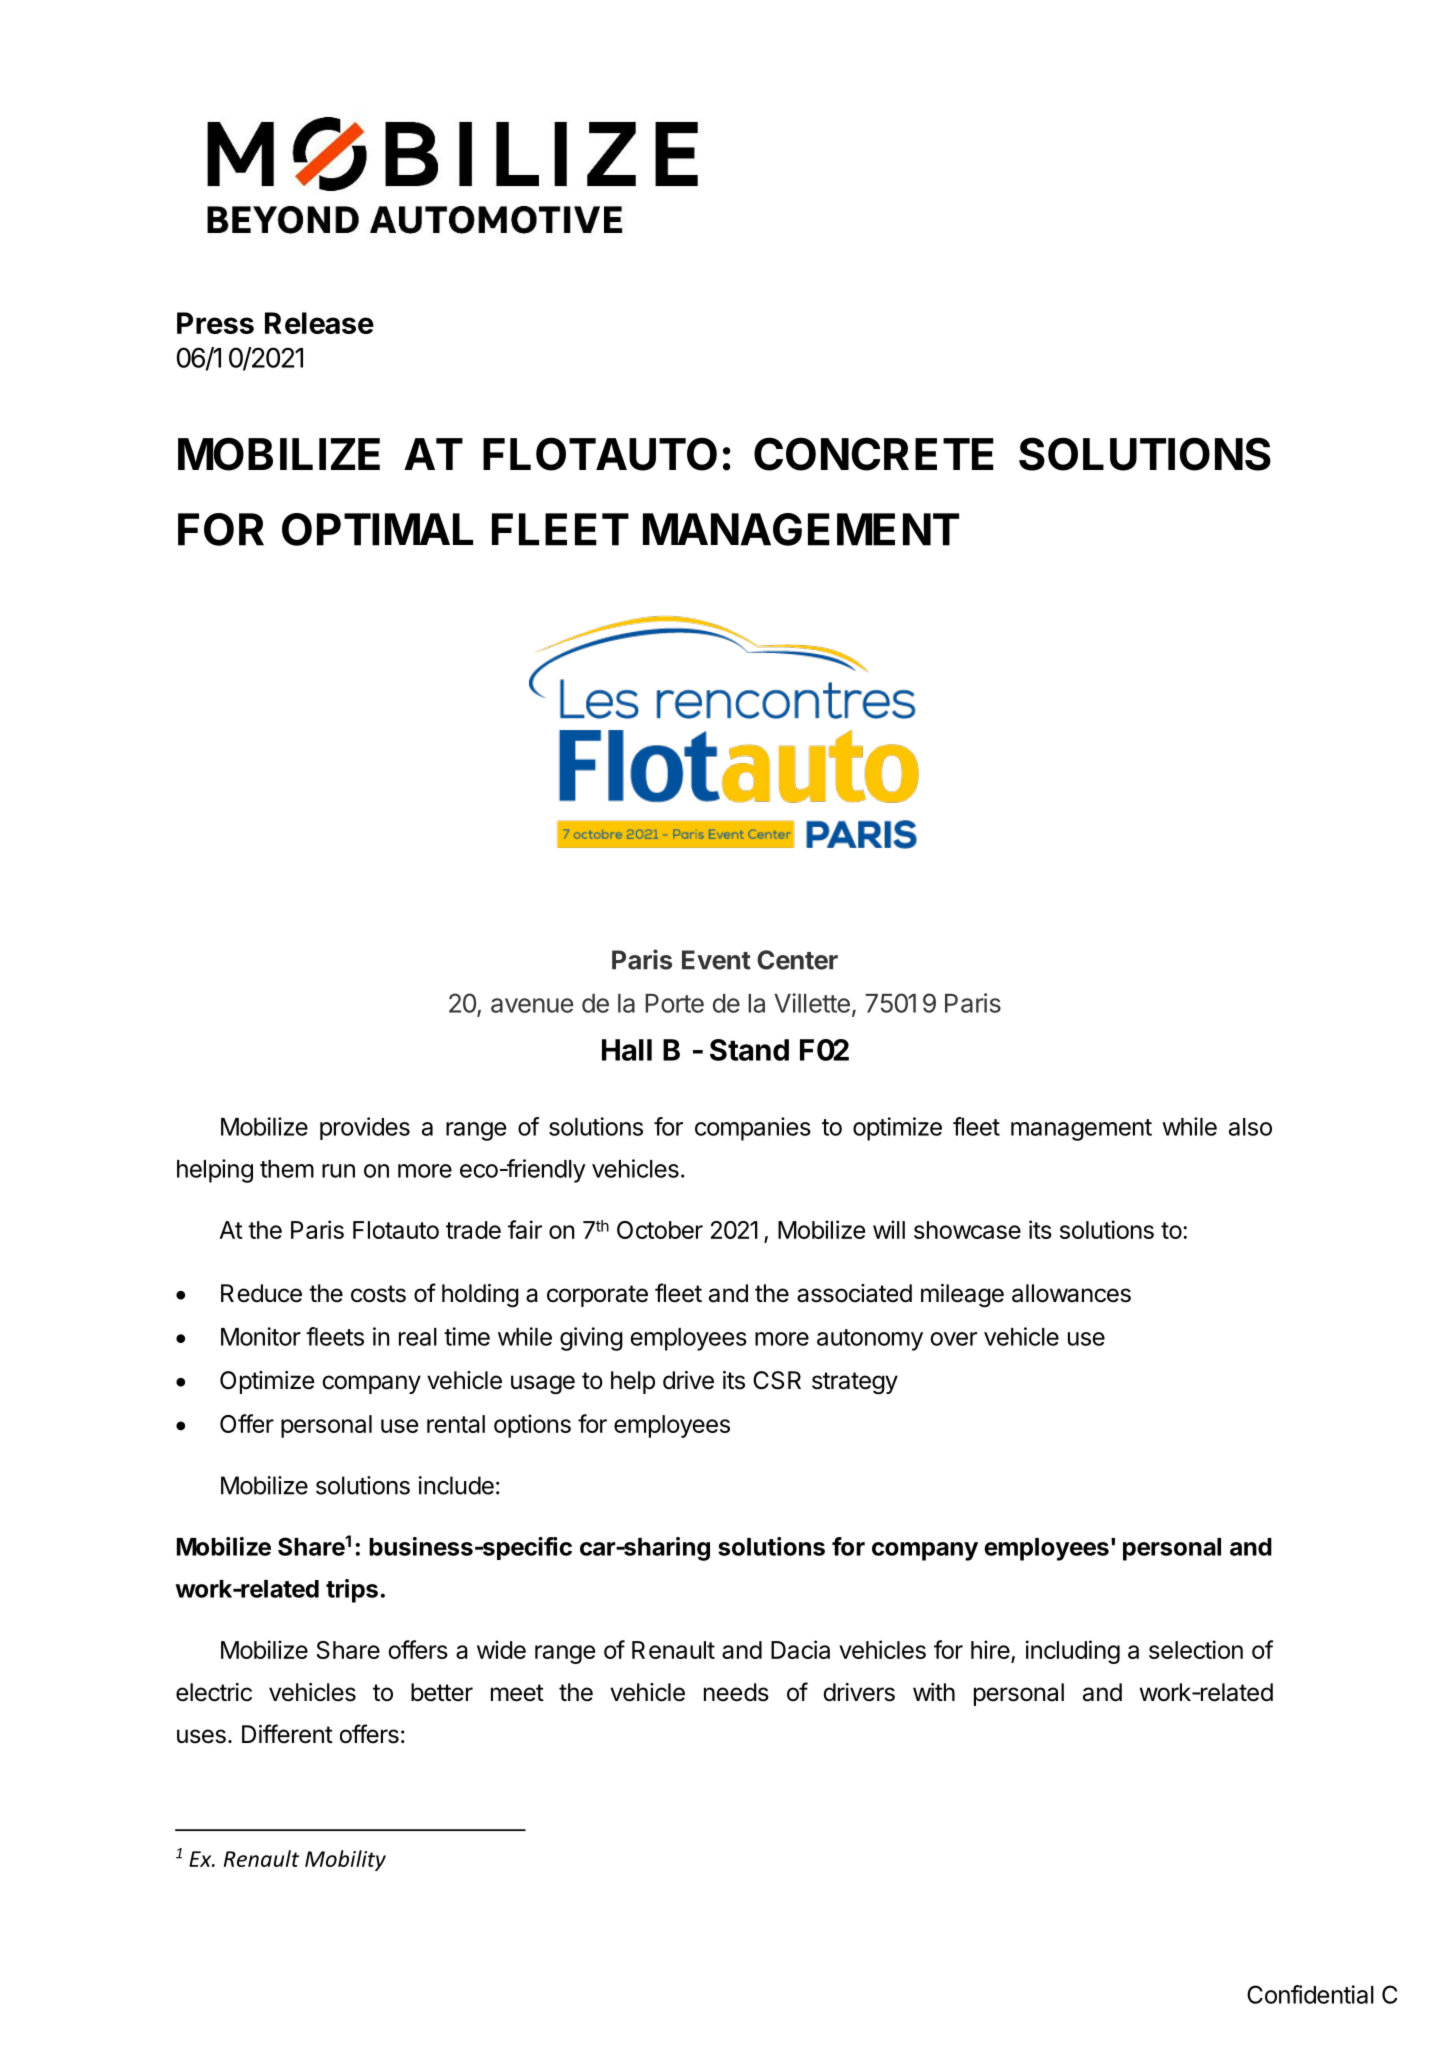 Image resolution: width=1448 pixels, height=2048 pixels. I want to click on trips, so click(352, 1591).
